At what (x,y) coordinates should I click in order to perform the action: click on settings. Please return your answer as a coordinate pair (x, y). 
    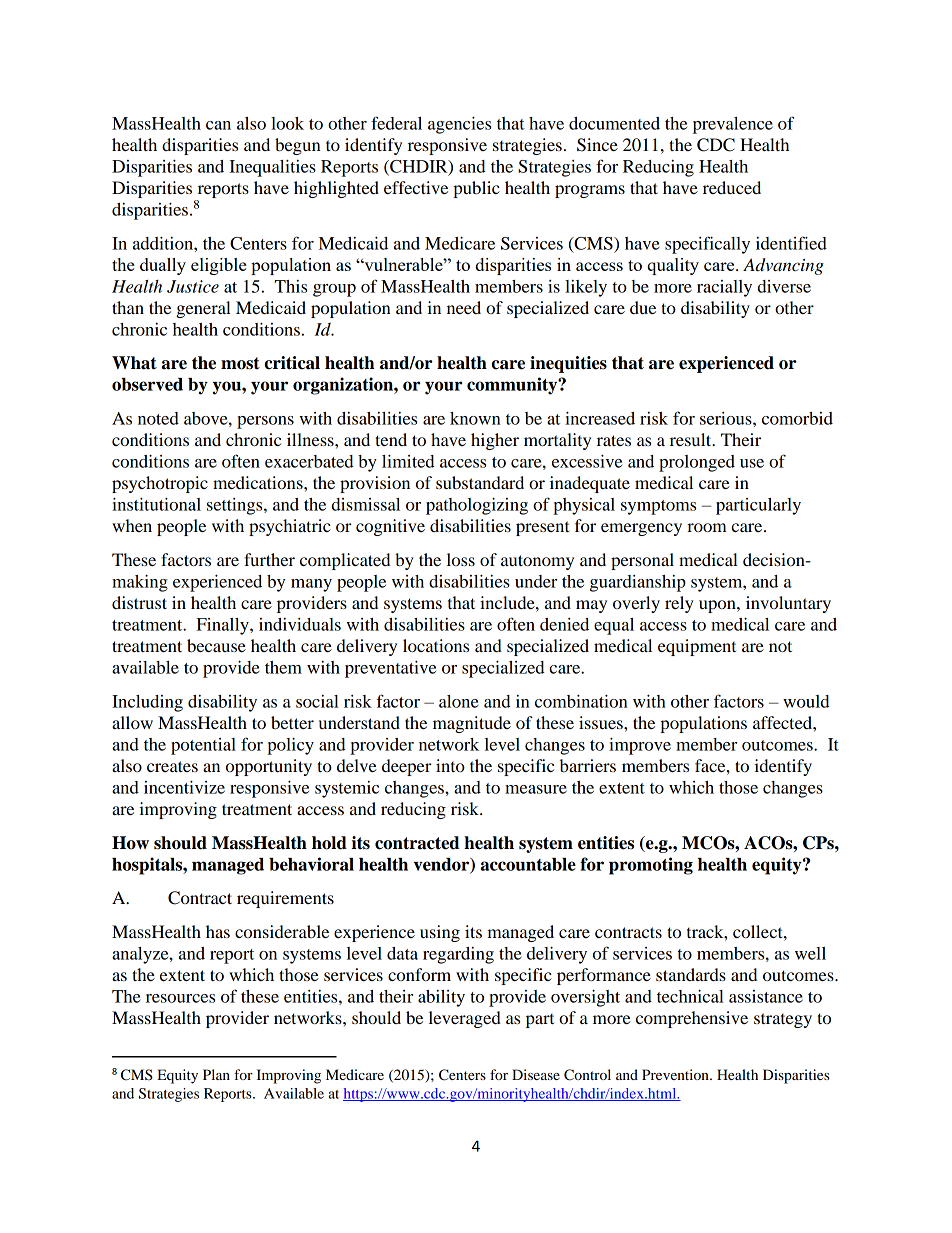
    Looking at the image, I should click on (236, 506).
